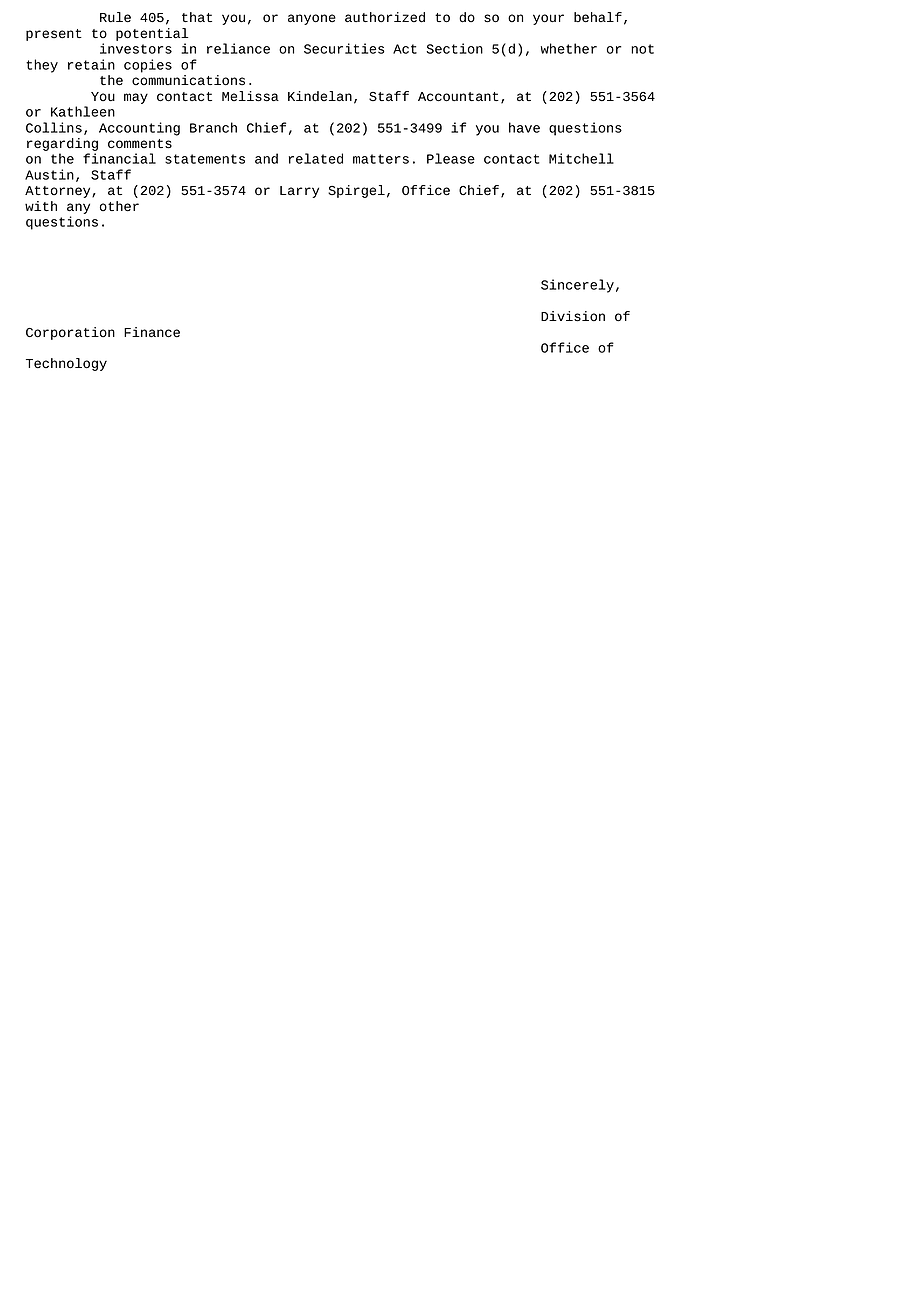 Image resolution: width=924 pixels, height=1308 pixels. What do you see at coordinates (312, 19) in the page?
I see `anyone` at bounding box center [312, 19].
